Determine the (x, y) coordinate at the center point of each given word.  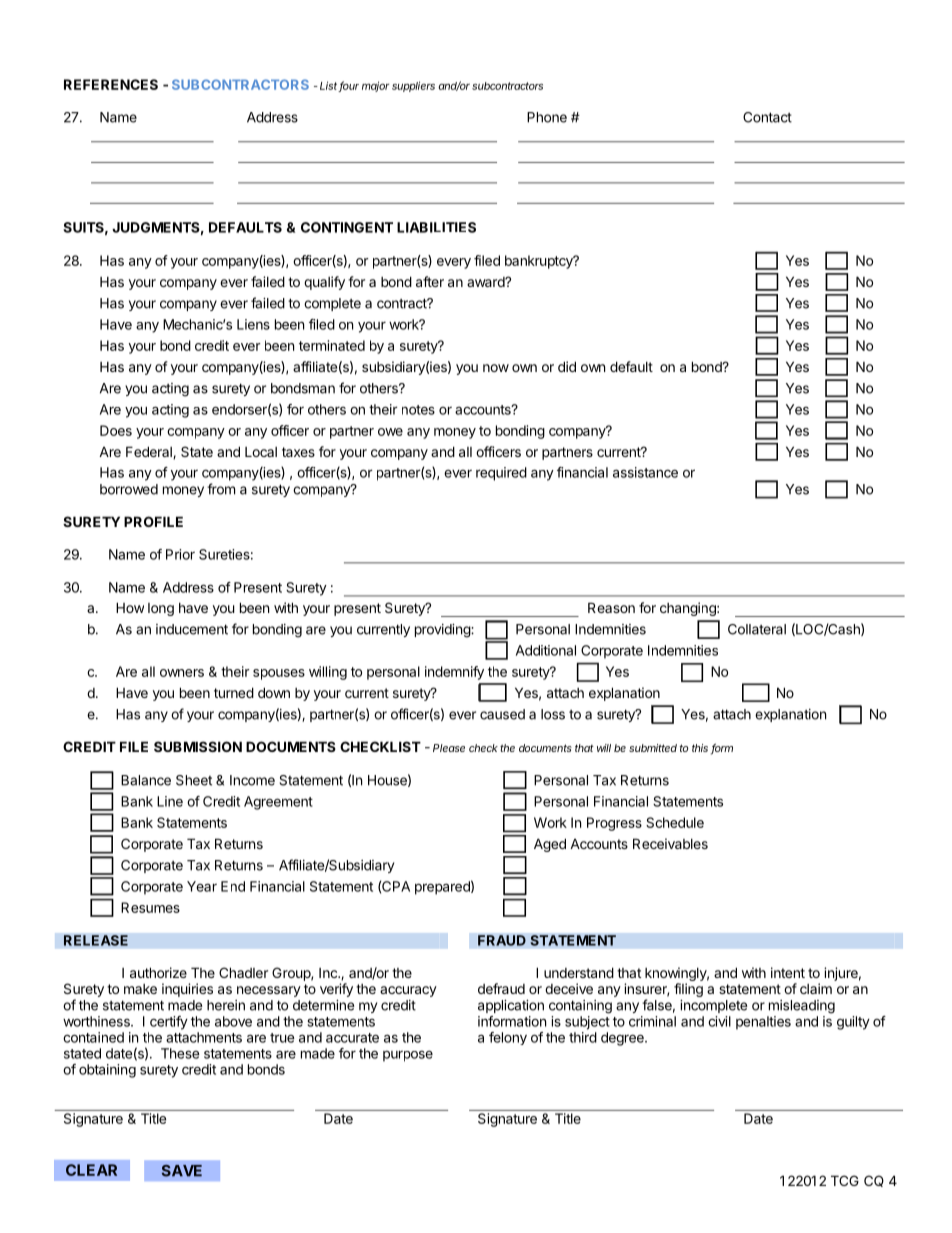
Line (170, 801)
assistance (645, 472)
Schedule (675, 822)
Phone (547, 117)
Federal (150, 452)
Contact (767, 117)
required (501, 474)
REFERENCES (111, 84)
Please (449, 748)
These (180, 1053)
